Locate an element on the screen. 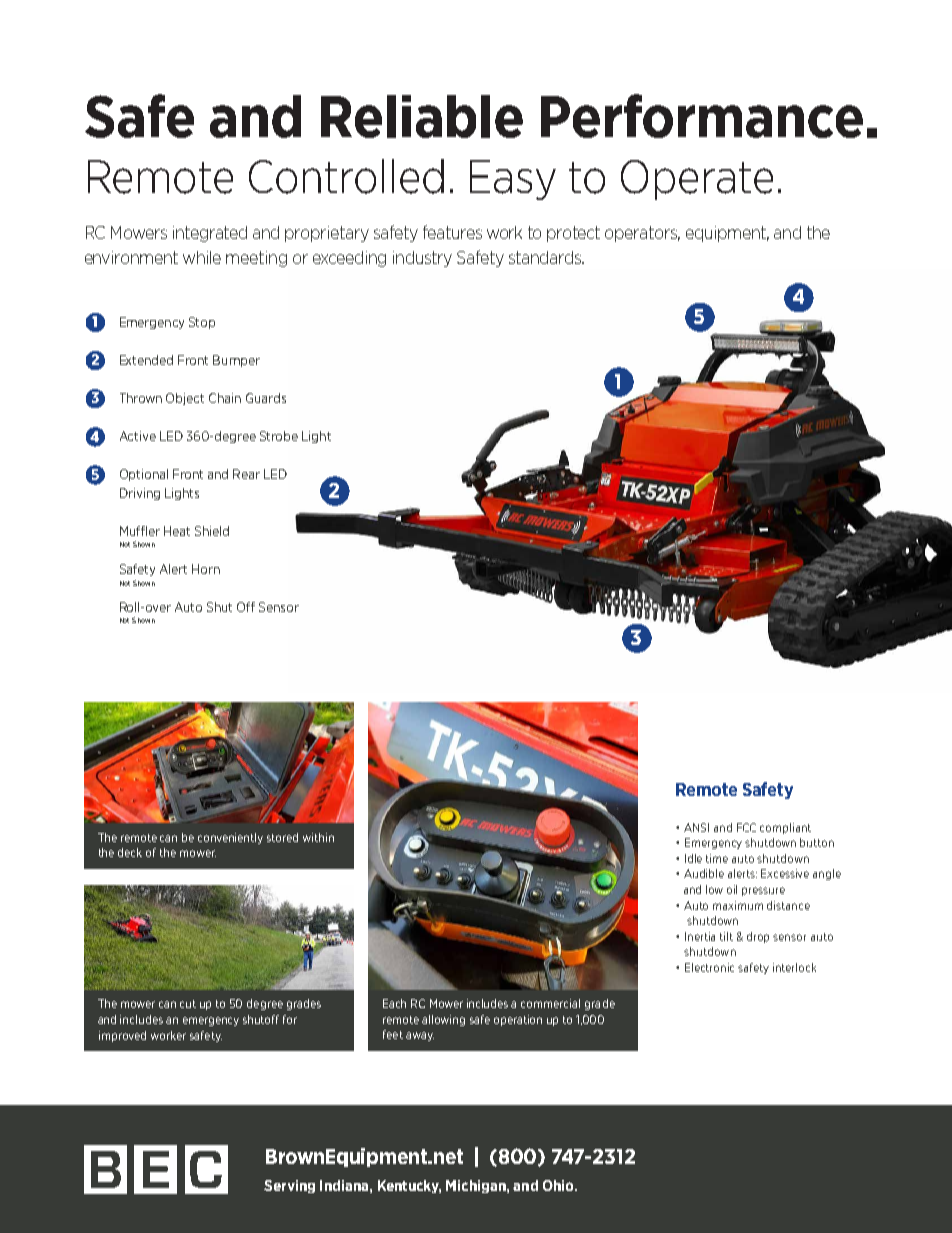 The height and width of the screenshot is (1233, 952). within is located at coordinates (318, 837).
